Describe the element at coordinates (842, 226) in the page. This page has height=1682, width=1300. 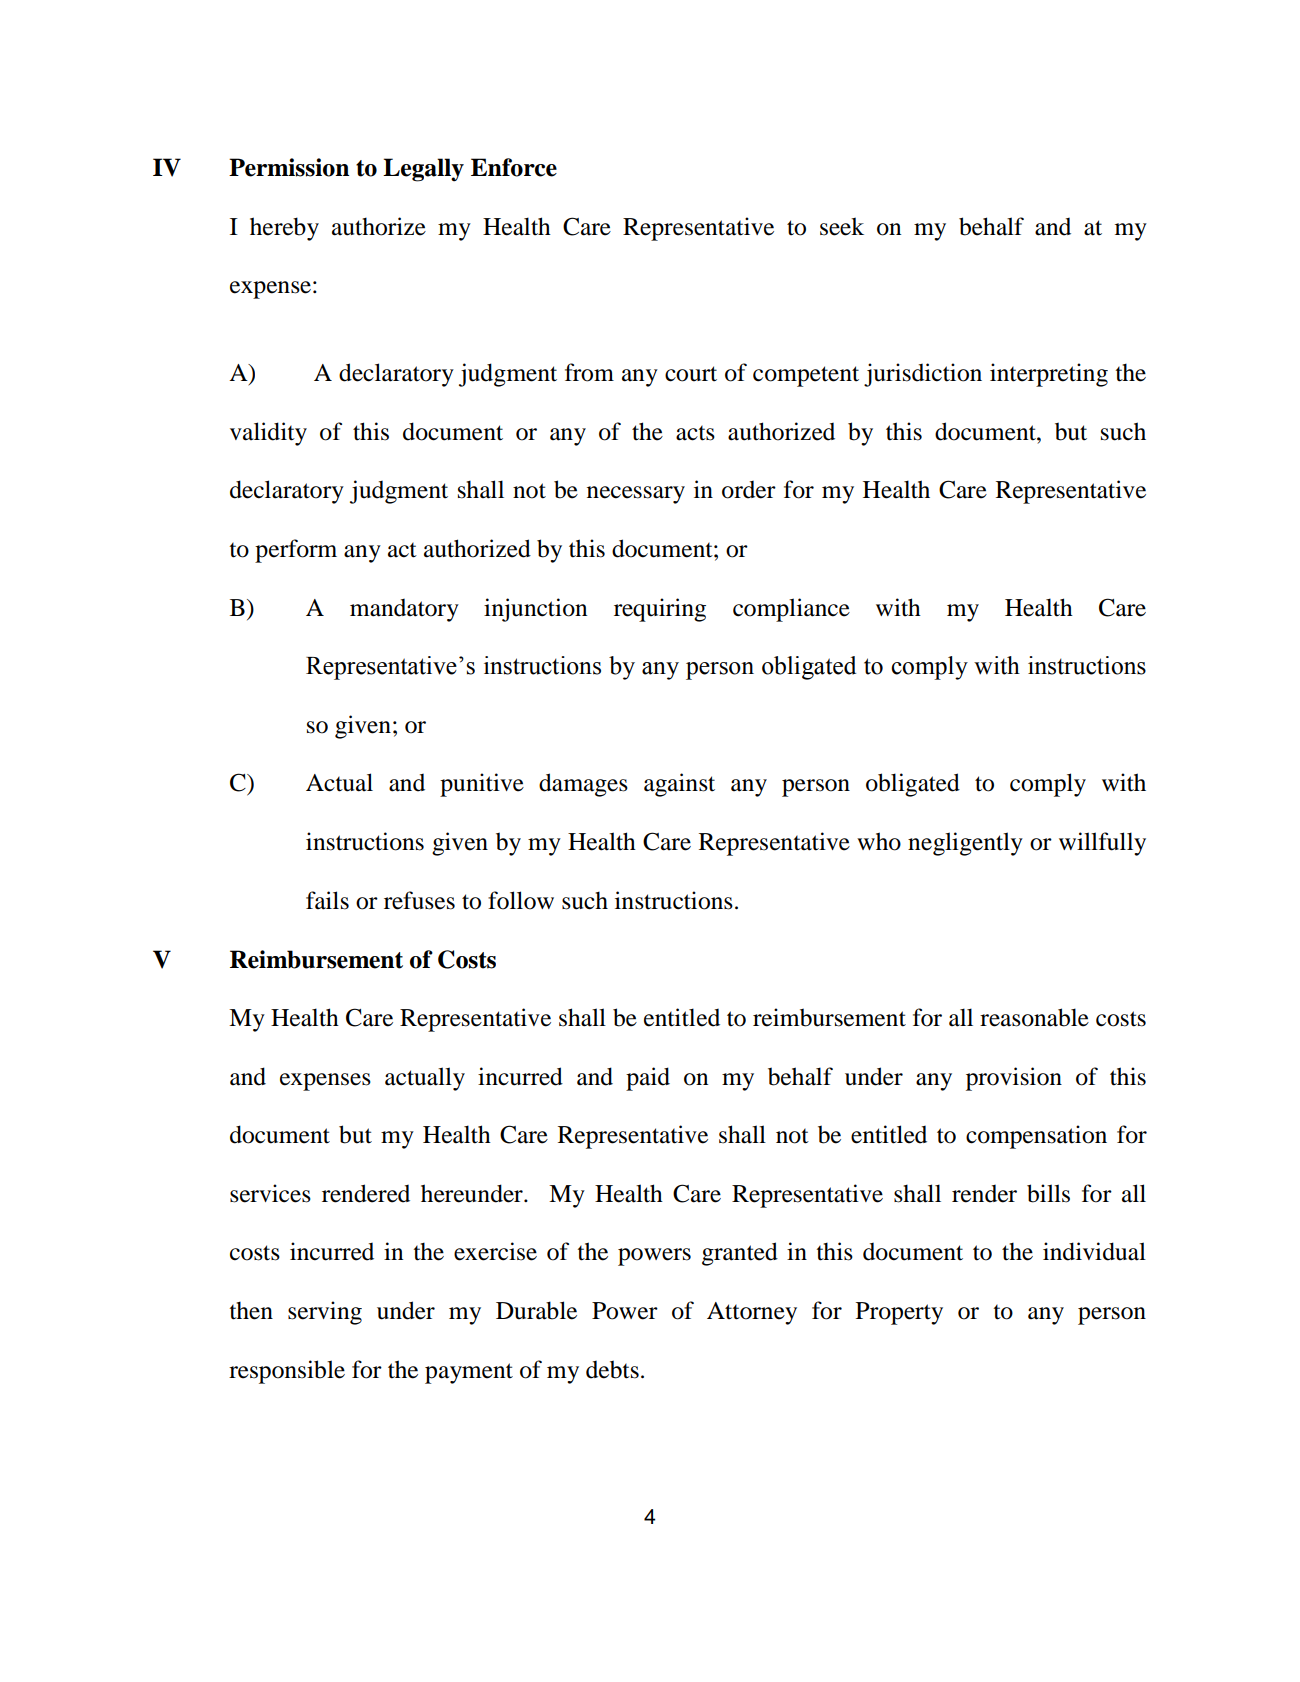
I see `seek` at that location.
